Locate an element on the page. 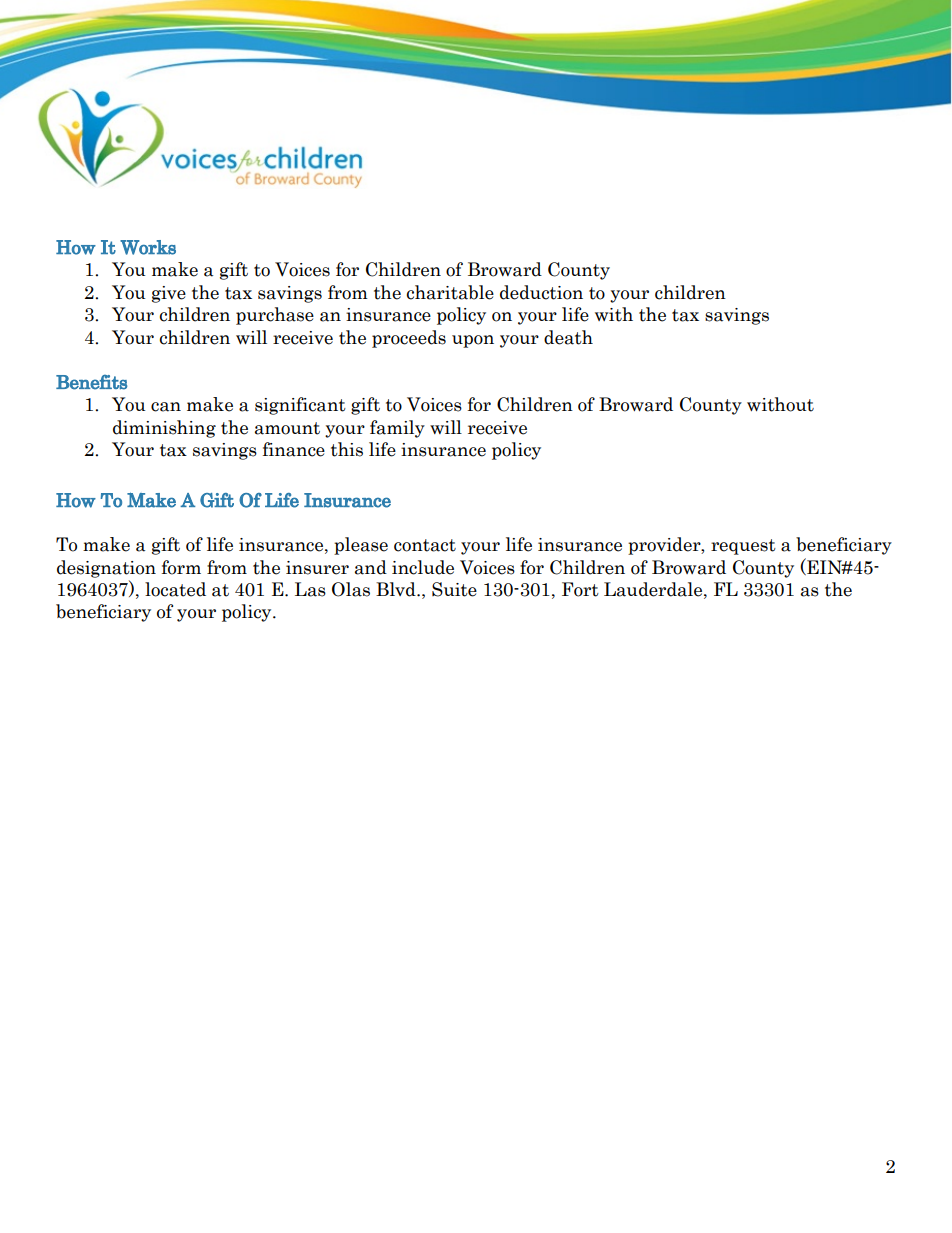 The width and height of the document is (952, 1233). diminishing is located at coordinates (164, 429).
